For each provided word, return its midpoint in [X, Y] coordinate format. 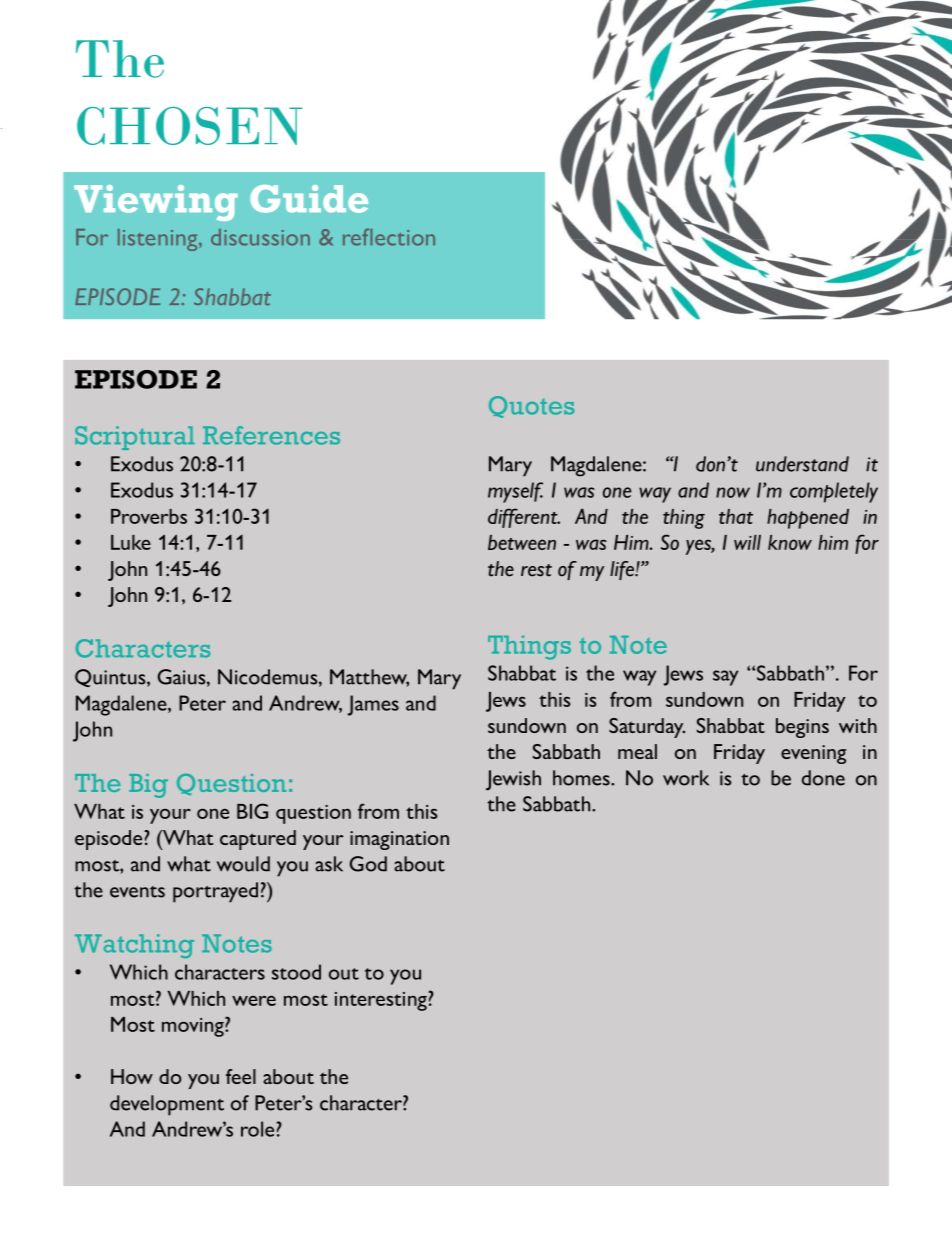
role [259, 1129]
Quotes [531, 407]
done [823, 778]
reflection [389, 237]
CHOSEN [190, 126]
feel [241, 1076]
